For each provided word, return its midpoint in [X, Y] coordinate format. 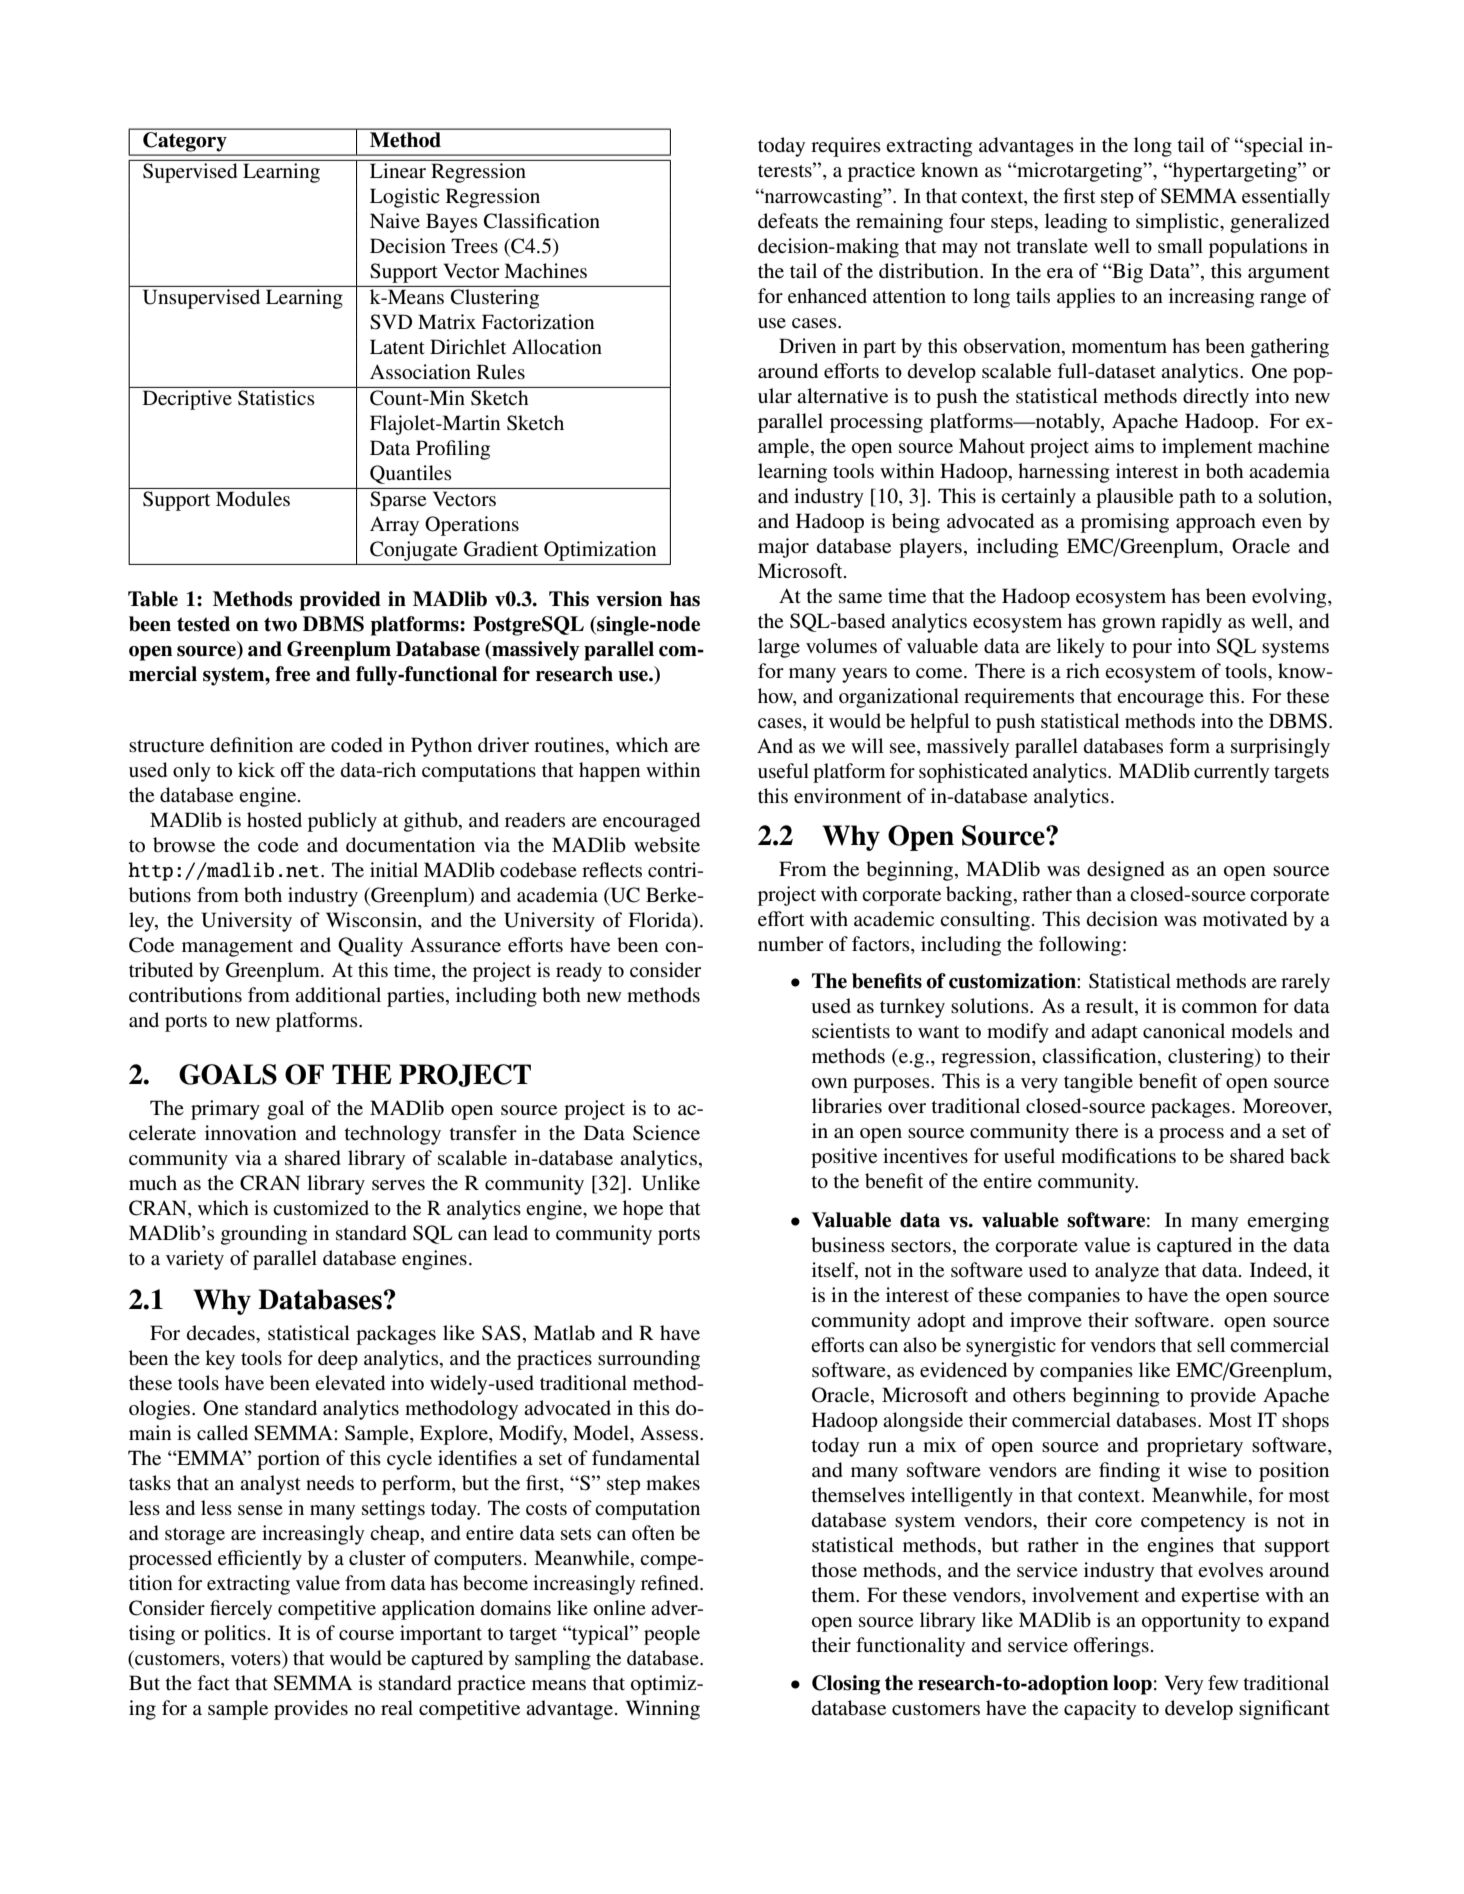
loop [1132, 1685]
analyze [1127, 1272]
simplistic [1178, 223]
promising [1125, 523]
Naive [395, 220]
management [237, 948]
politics [235, 1635]
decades [222, 1333]
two [280, 624]
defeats [788, 221]
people [672, 1635]
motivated [1245, 919]
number [791, 944]
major [783, 548]
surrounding [649, 1360]
